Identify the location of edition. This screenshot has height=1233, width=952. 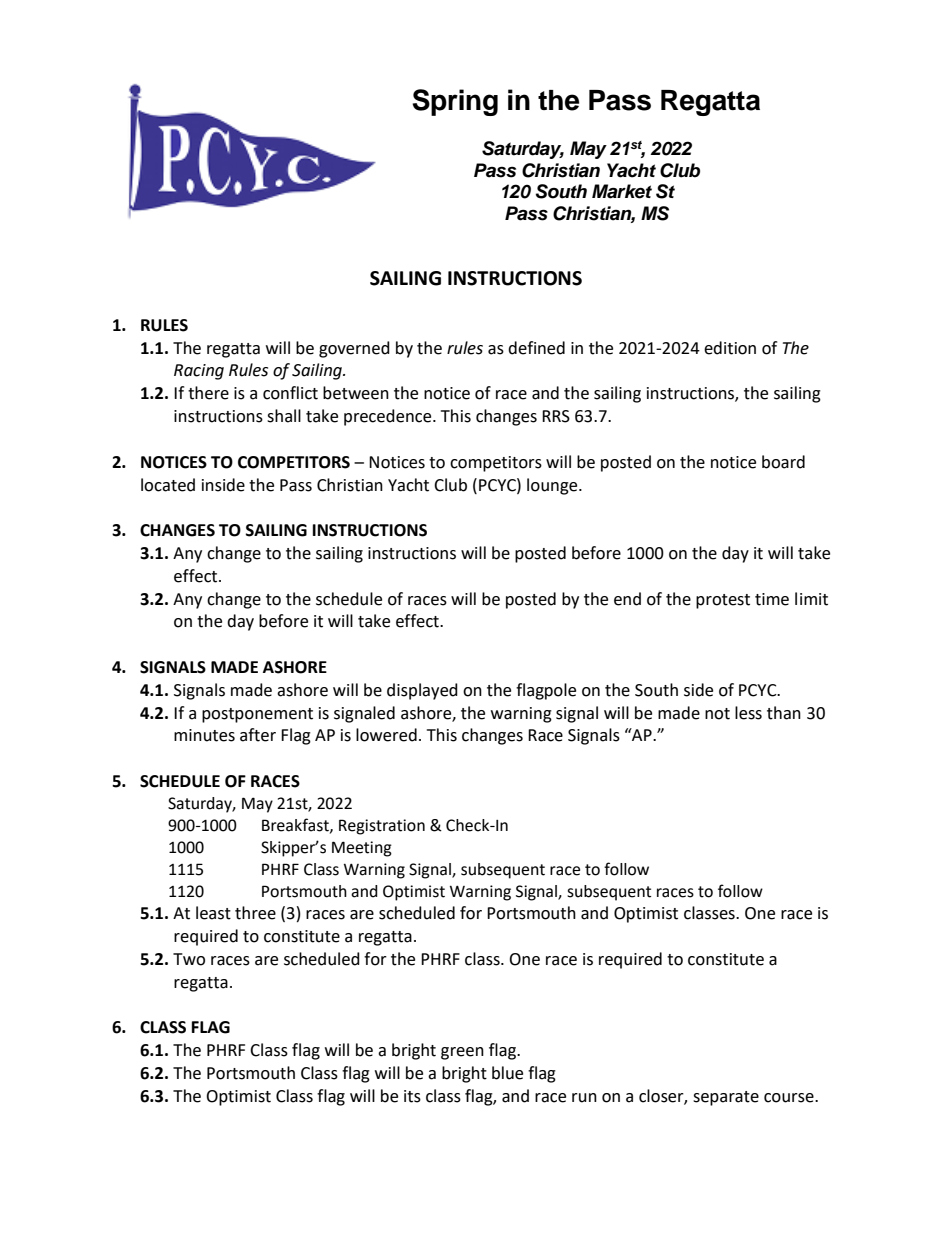
(730, 348).
